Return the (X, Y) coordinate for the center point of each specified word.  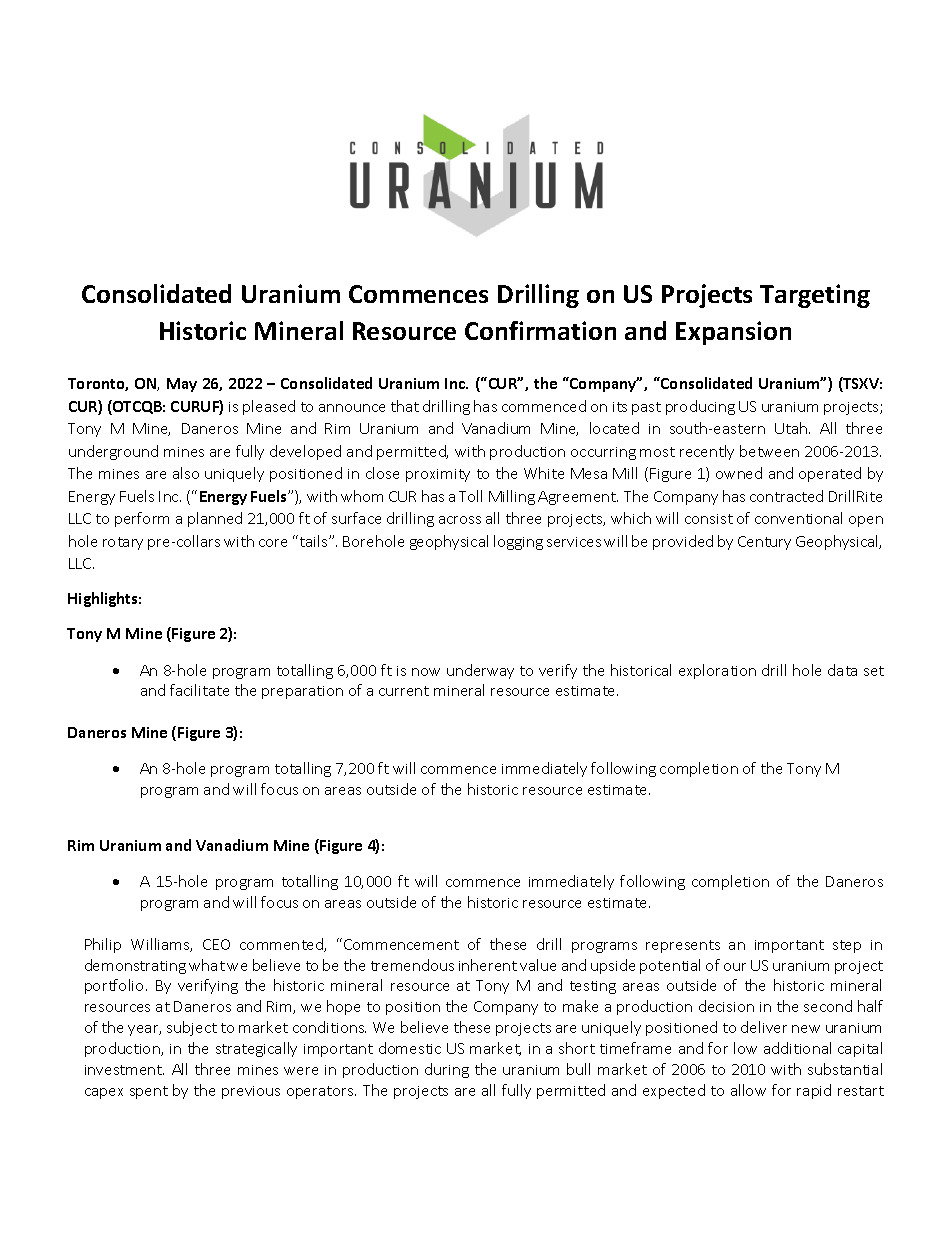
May (182, 385)
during (447, 1070)
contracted (786, 496)
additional (797, 1048)
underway (480, 671)
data (842, 670)
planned (215, 519)
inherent (488, 965)
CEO (216, 944)
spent (149, 1092)
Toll (470, 496)
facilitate (199, 690)
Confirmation (540, 330)
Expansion (733, 333)
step (847, 946)
